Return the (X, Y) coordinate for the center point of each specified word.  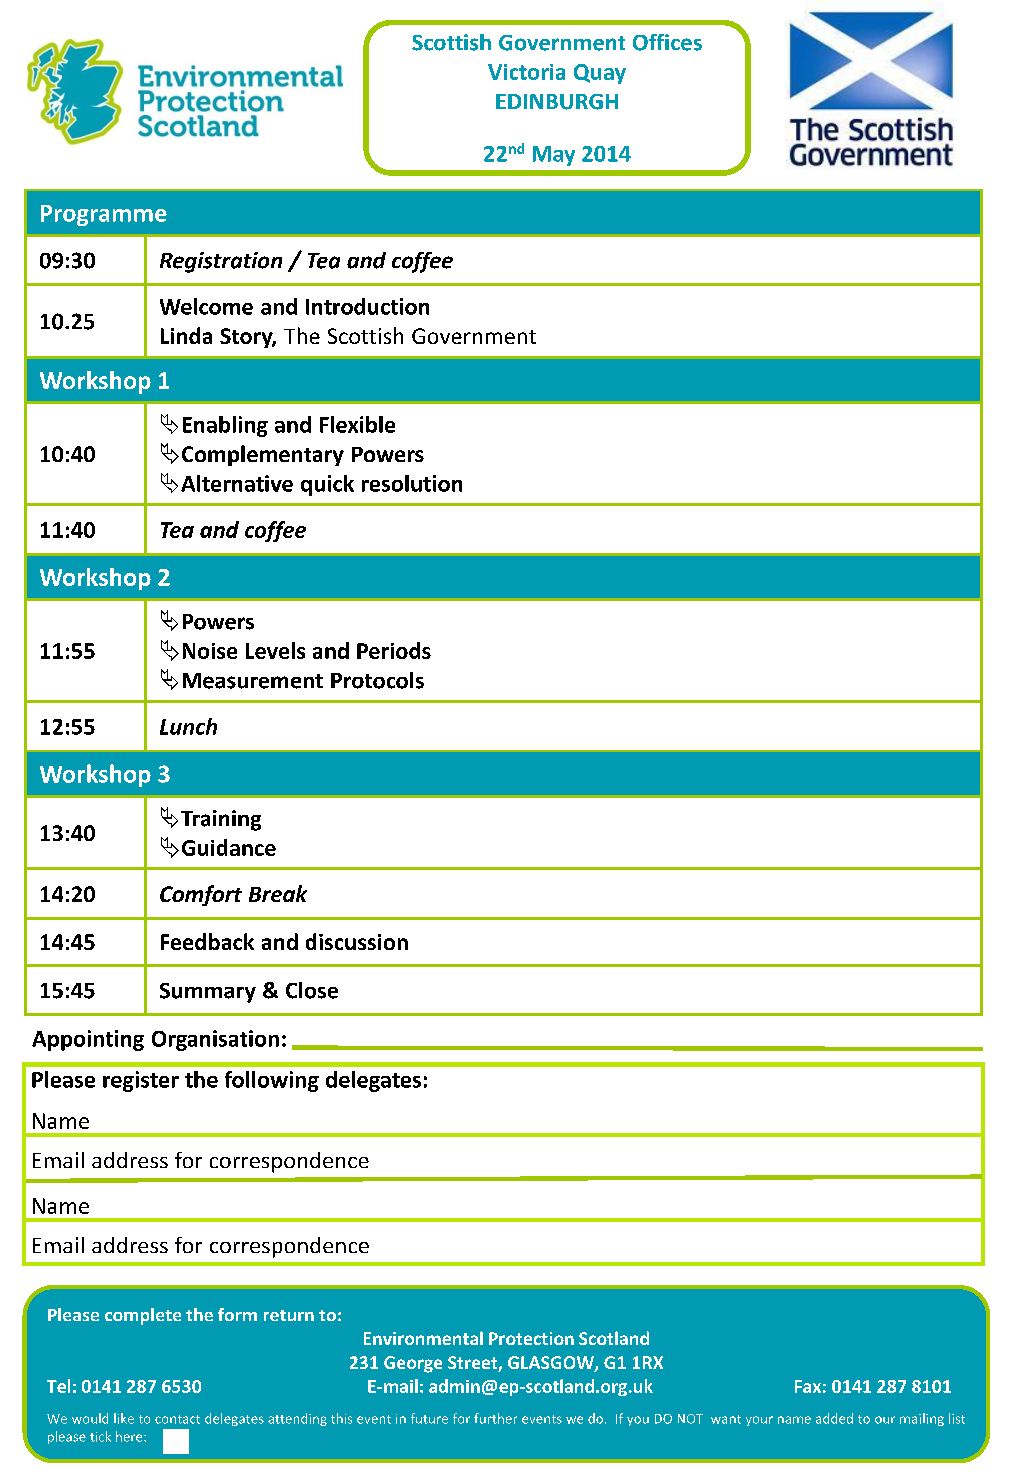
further (495, 1418)
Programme (104, 215)
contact (177, 1419)
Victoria (526, 72)
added (834, 1418)
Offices (667, 42)
